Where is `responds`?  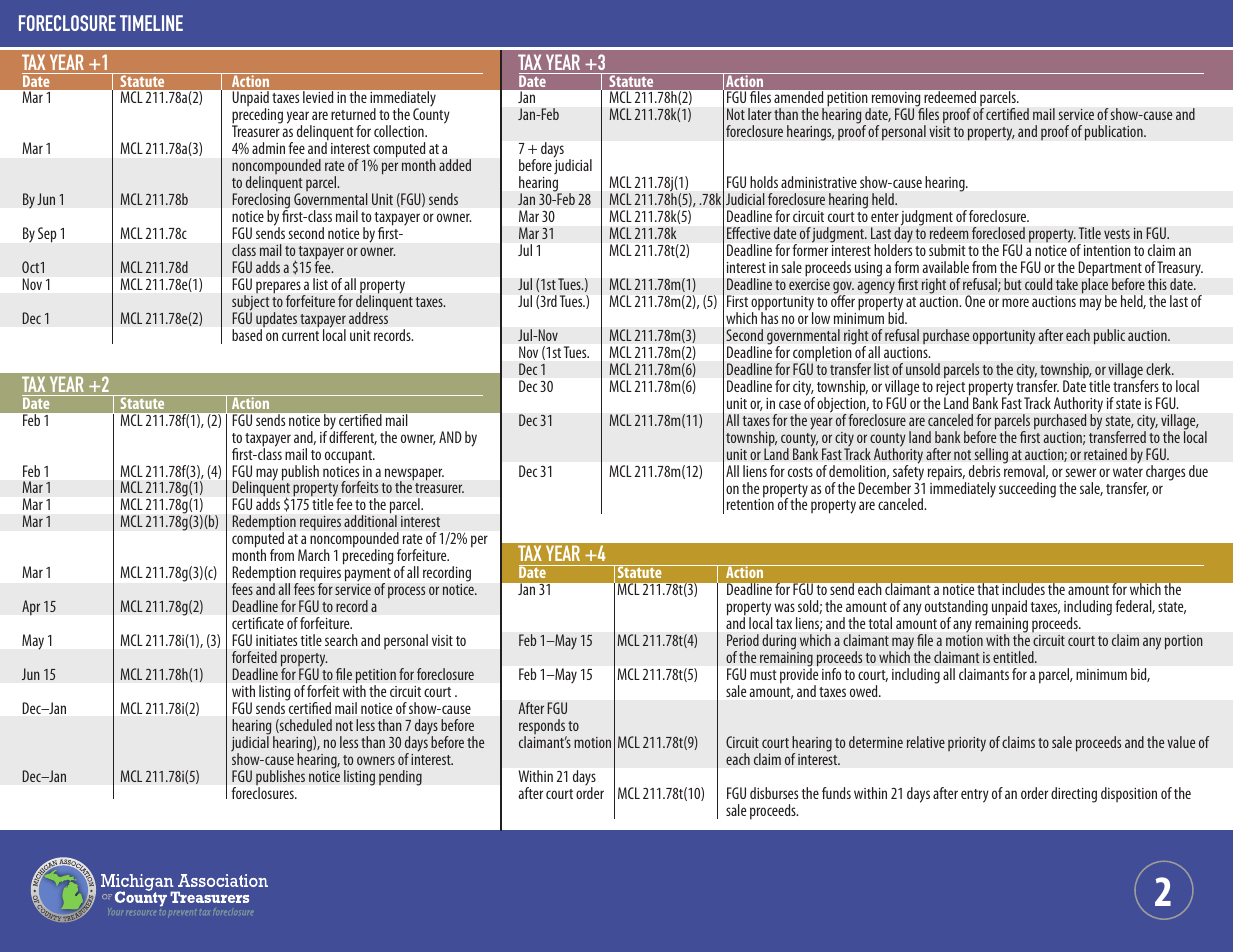
responds is located at coordinates (543, 728).
